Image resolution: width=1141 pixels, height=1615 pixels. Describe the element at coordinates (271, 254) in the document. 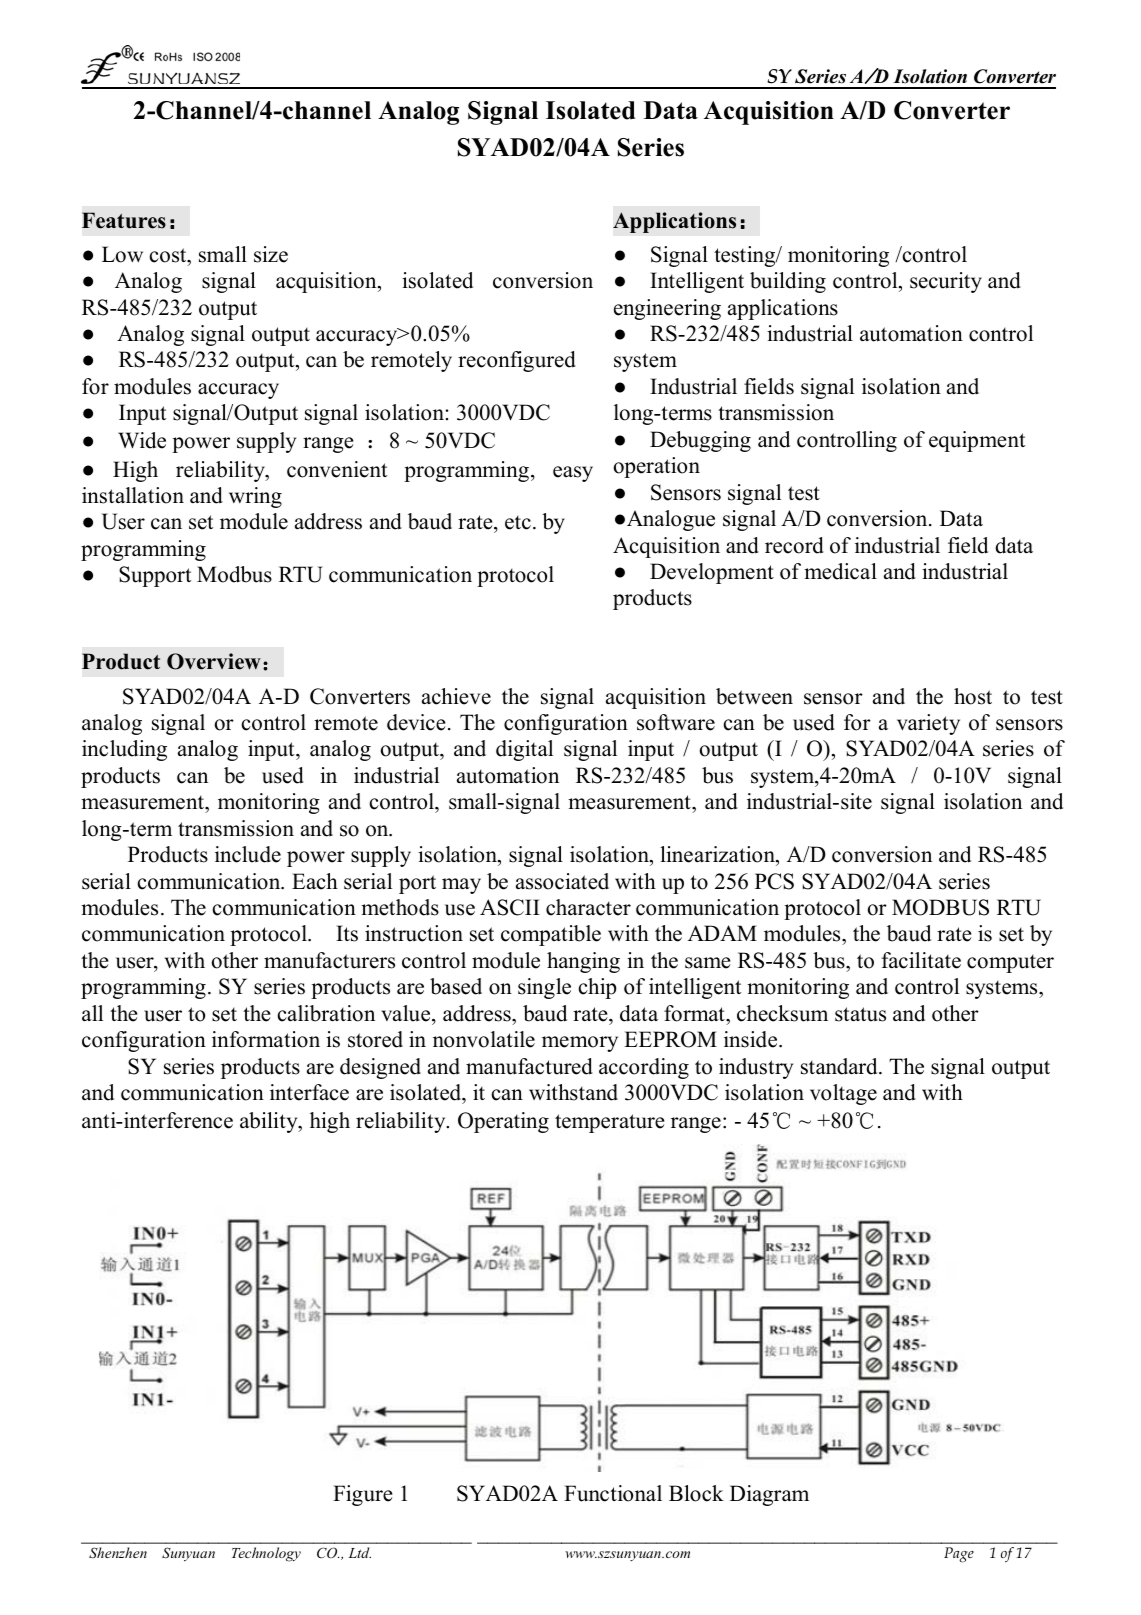

I see `size` at that location.
